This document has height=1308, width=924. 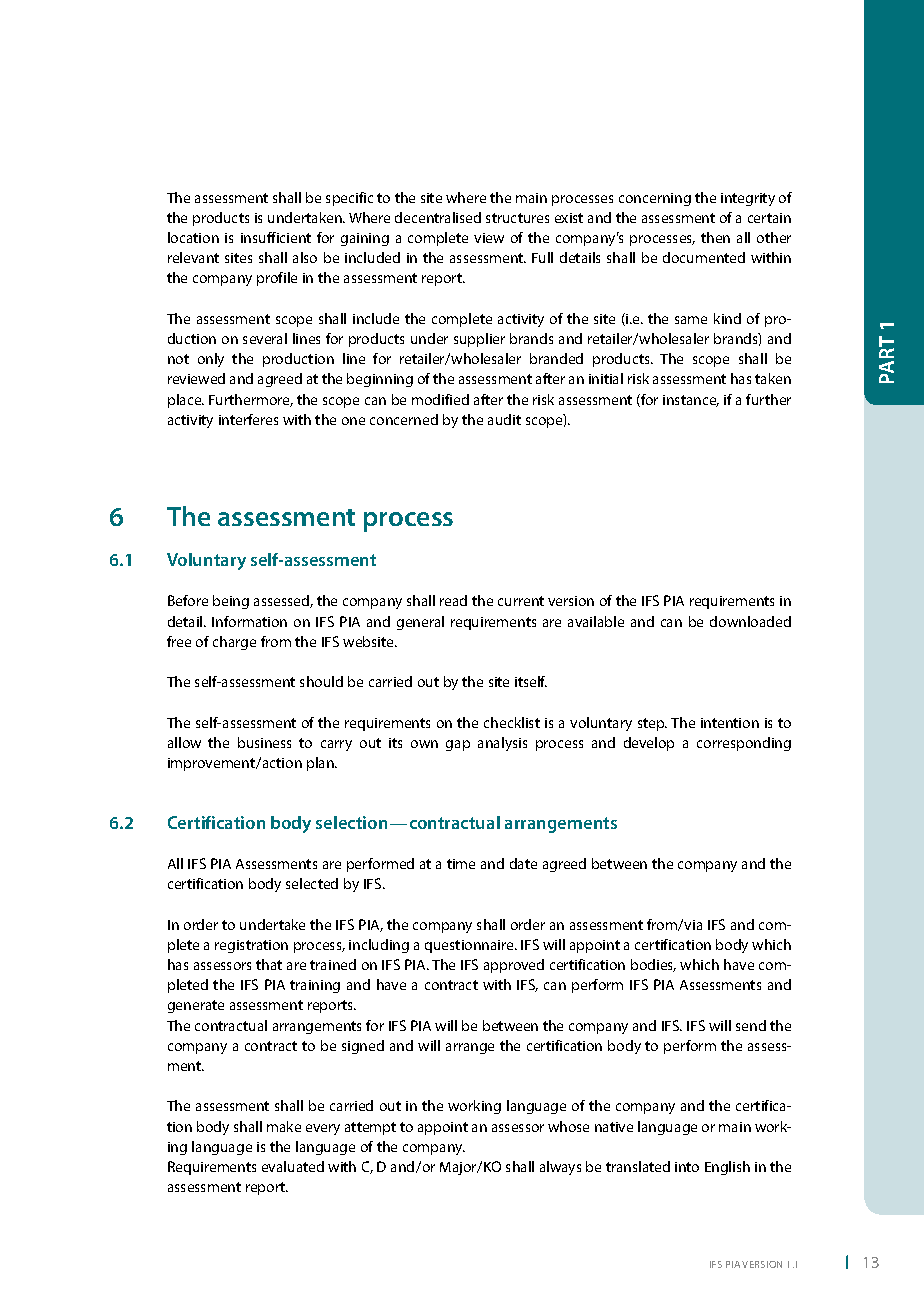 I want to click on step, so click(x=652, y=724).
